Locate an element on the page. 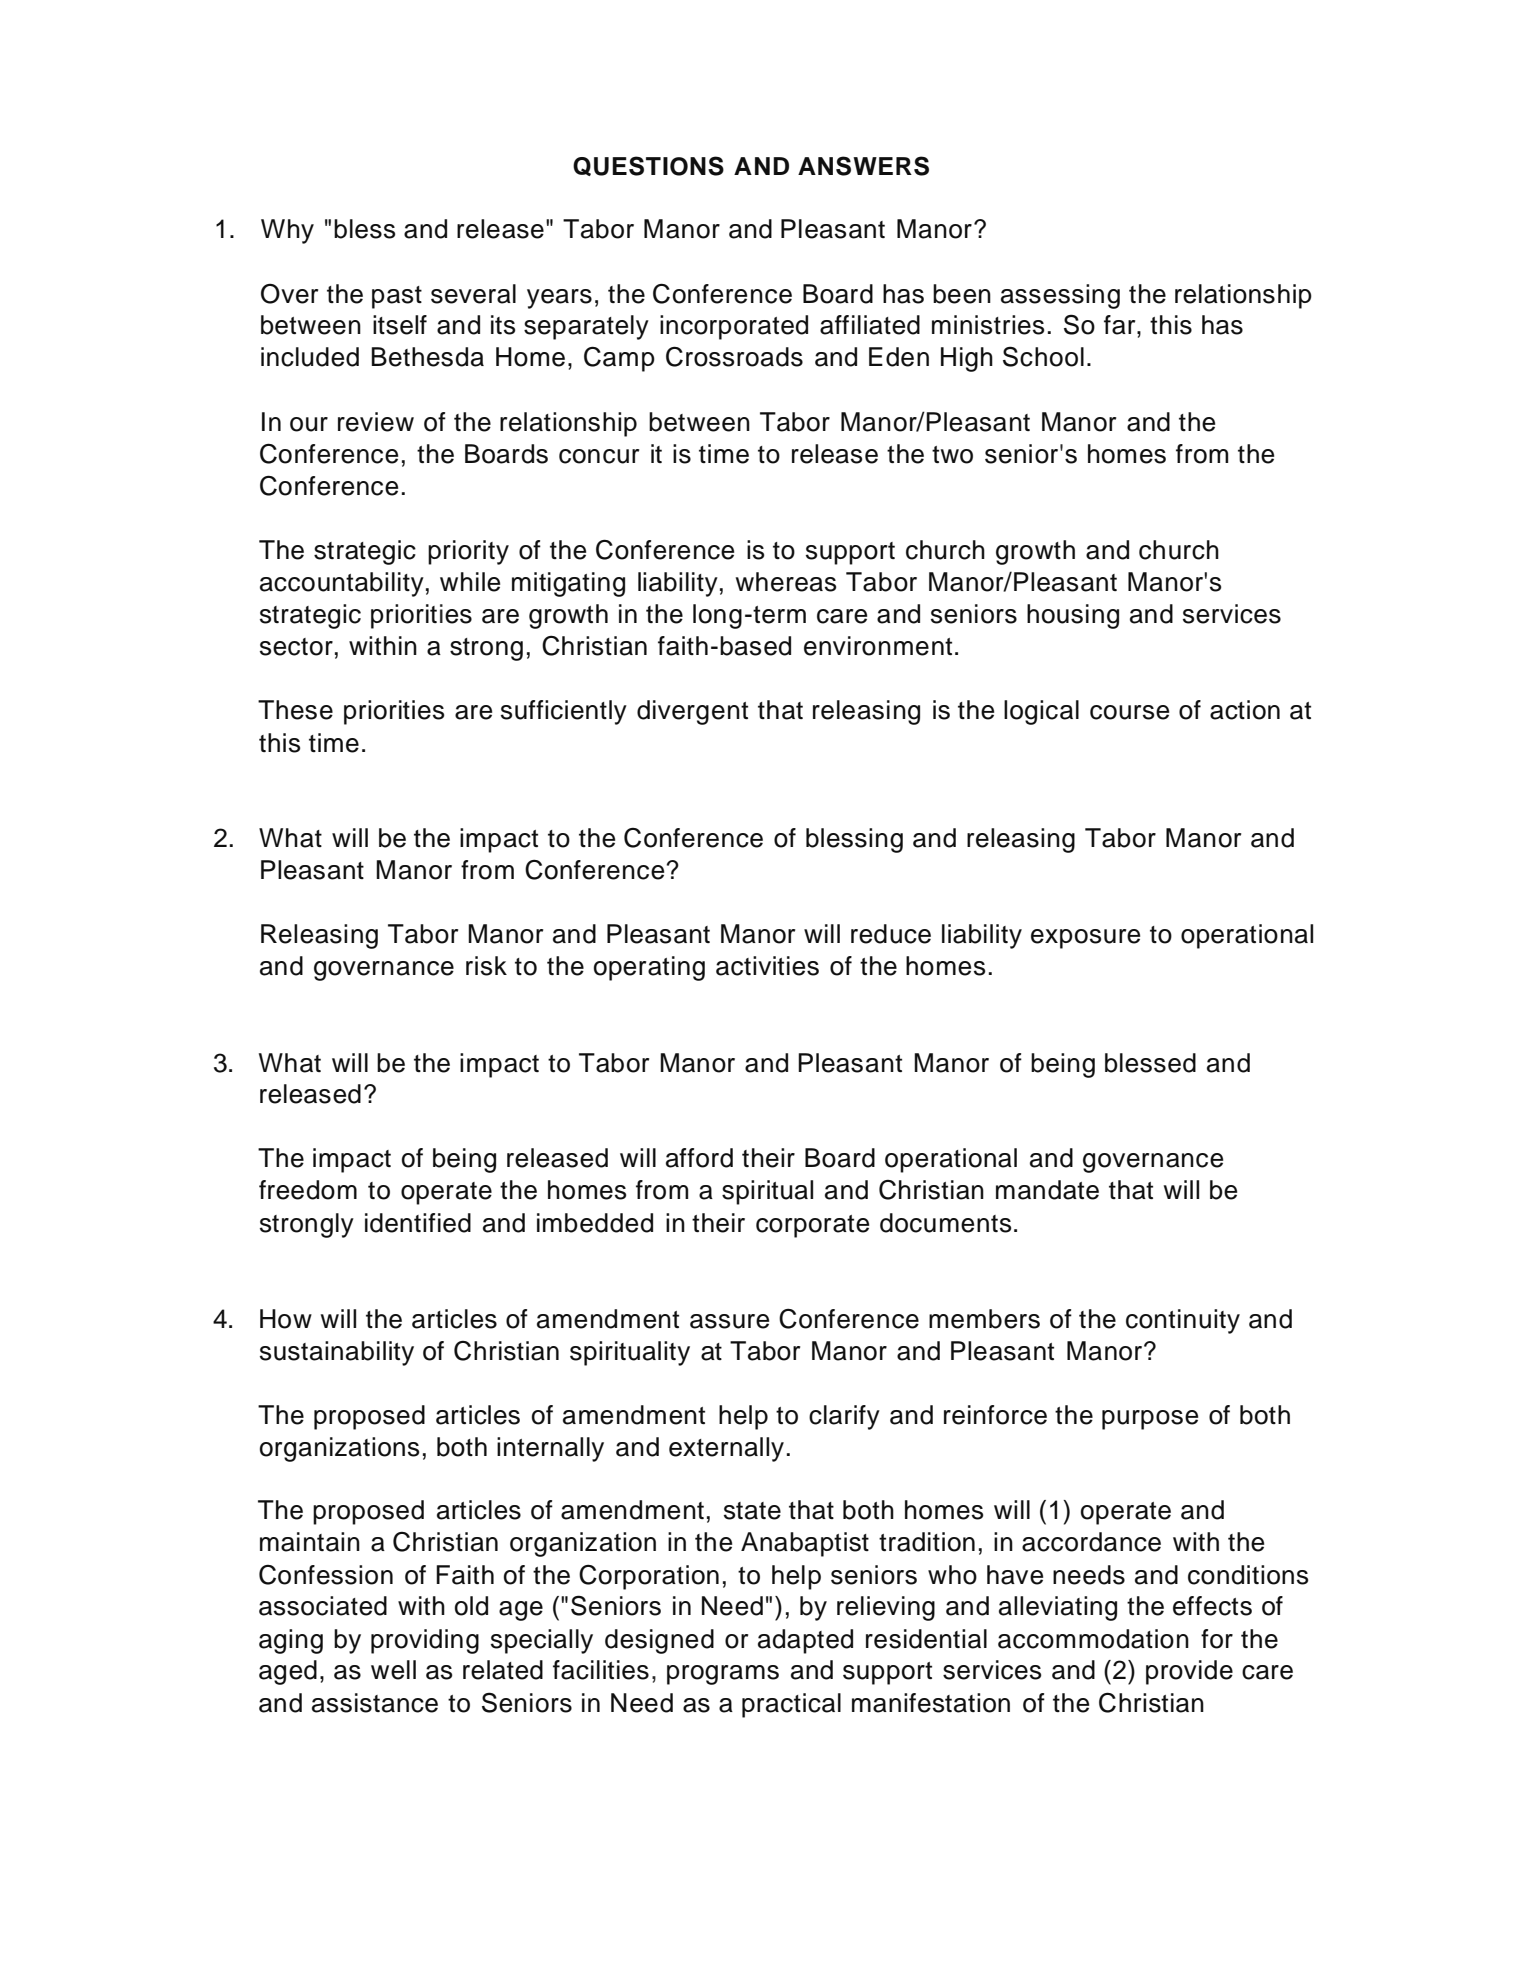  risk is located at coordinates (486, 966).
